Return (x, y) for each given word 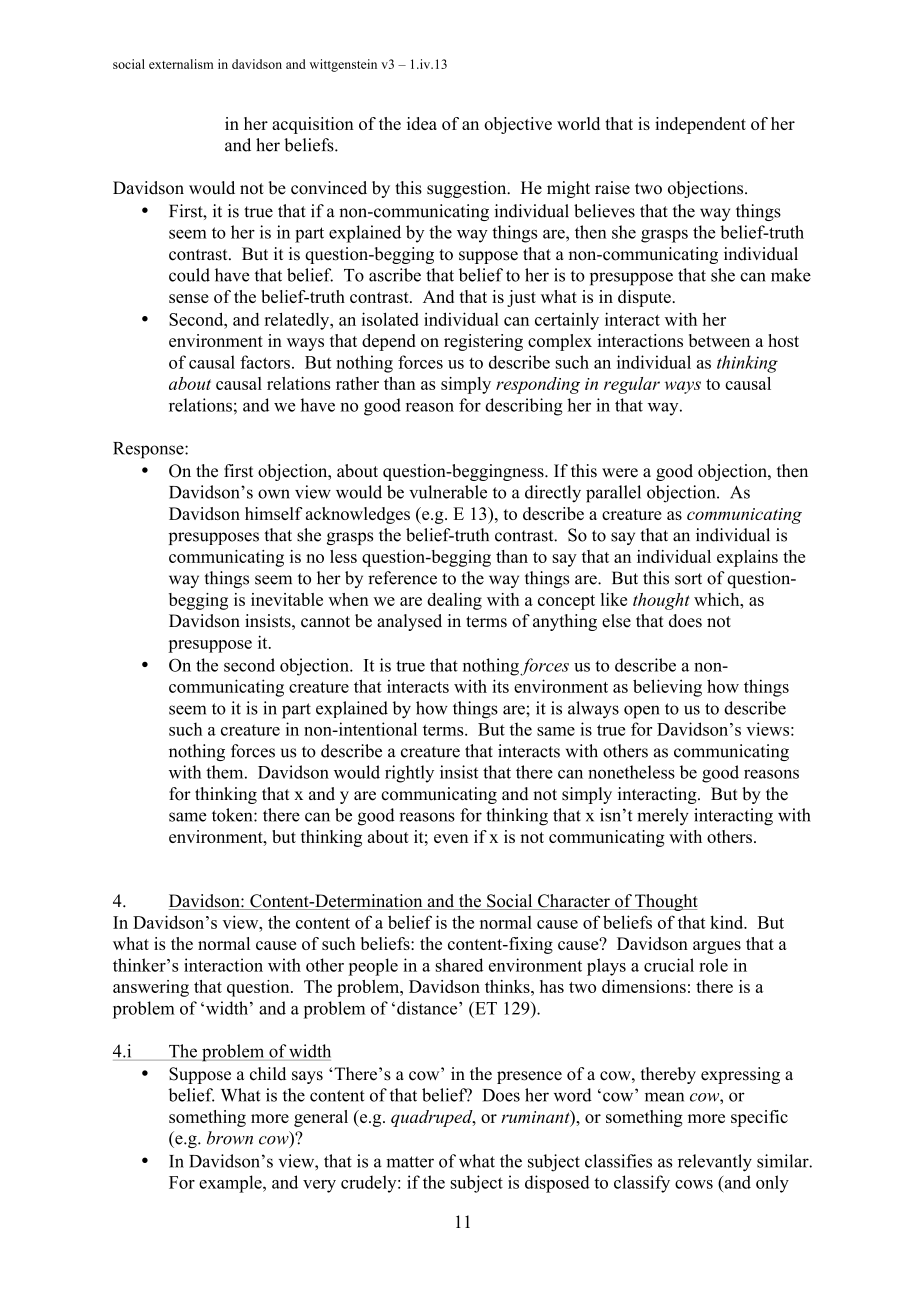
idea (422, 123)
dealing (454, 601)
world (578, 123)
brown (230, 1138)
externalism (181, 64)
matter (410, 1162)
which (718, 599)
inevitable (287, 599)
